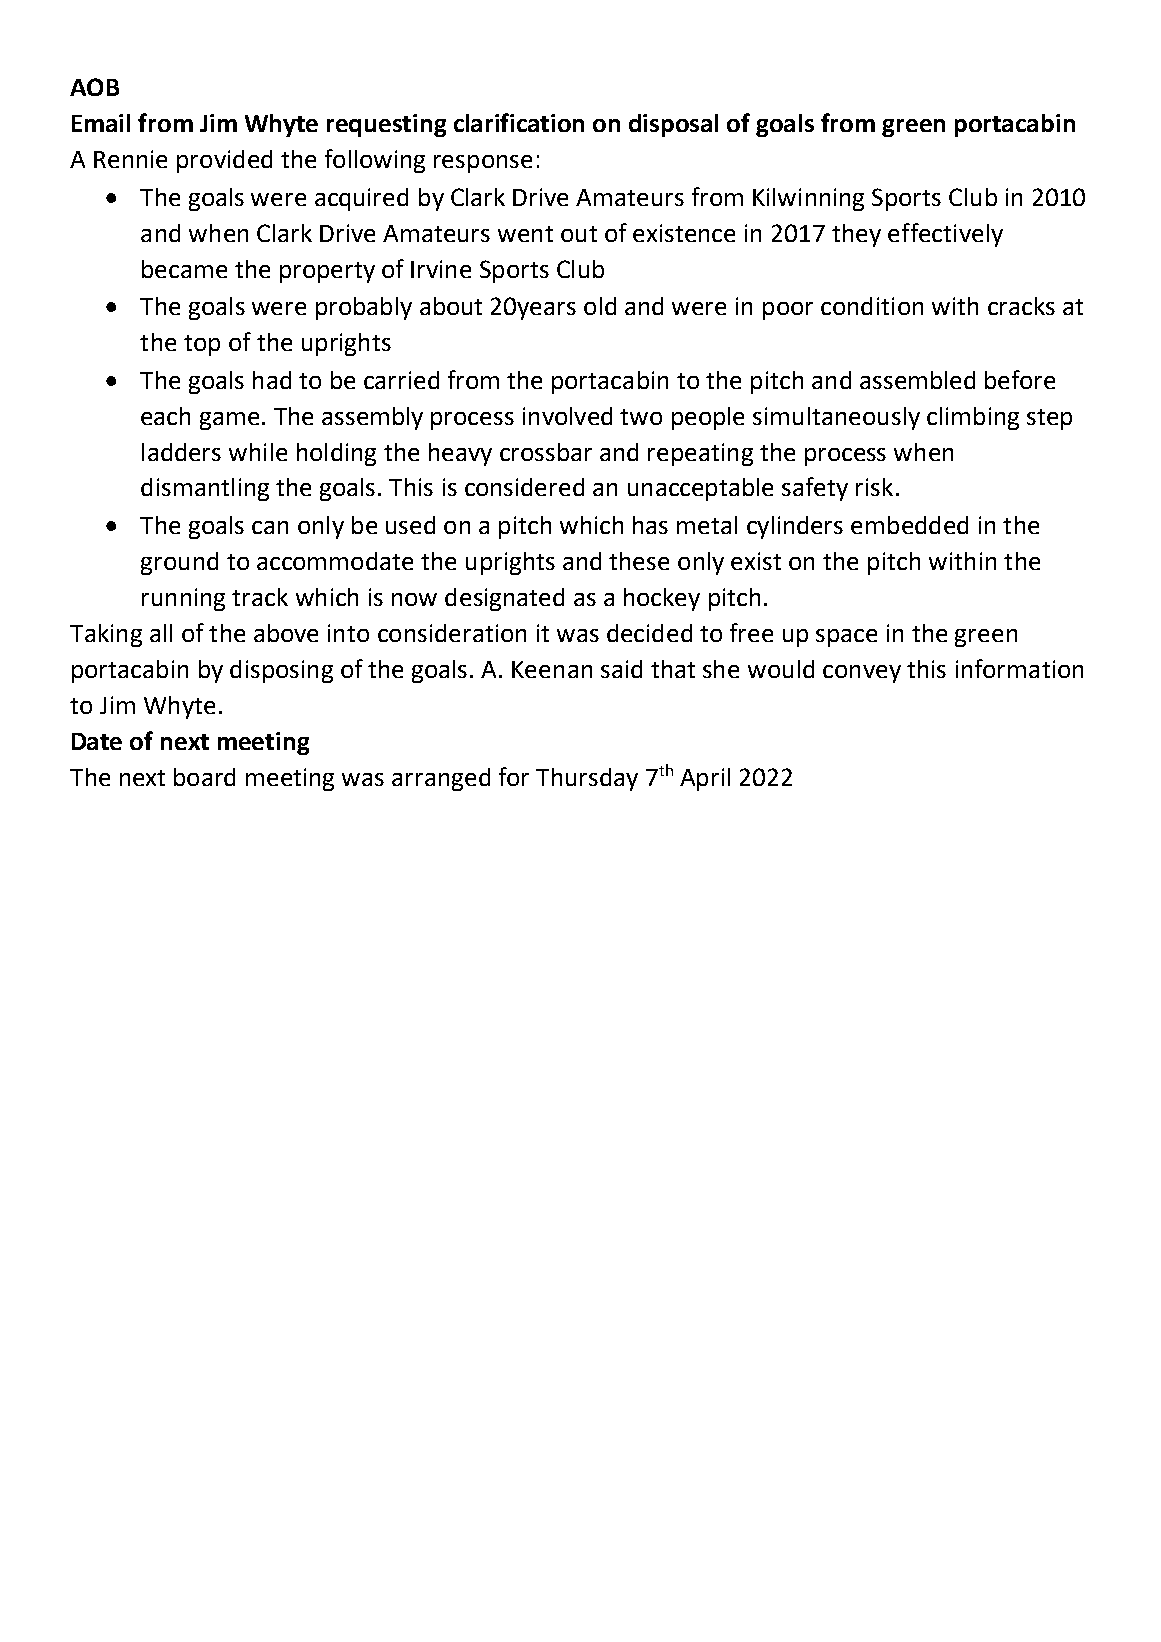 The width and height of the screenshot is (1161, 1642). What do you see at coordinates (587, 779) in the screenshot?
I see `Thursday` at bounding box center [587, 779].
